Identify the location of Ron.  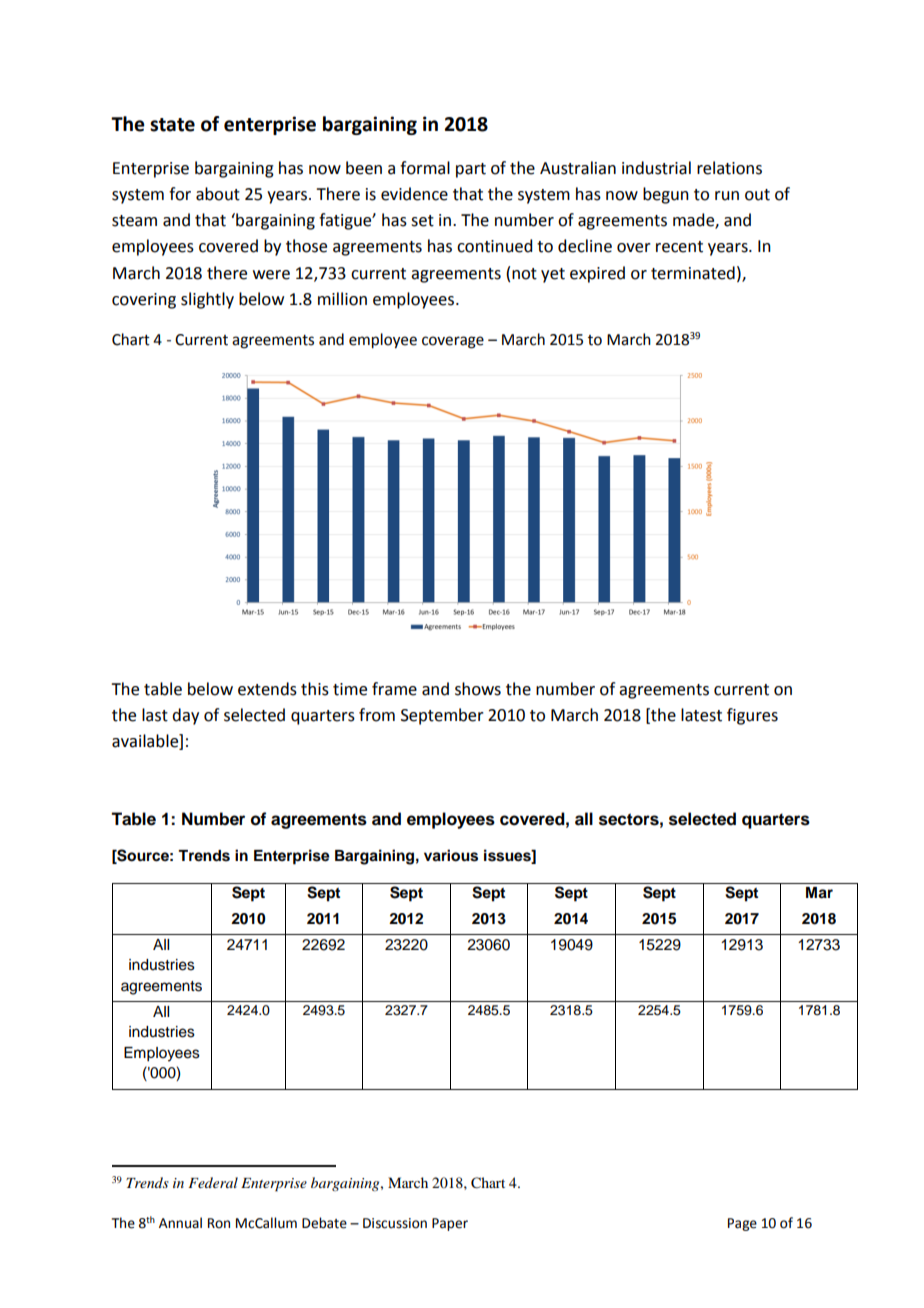
(219, 1223).
